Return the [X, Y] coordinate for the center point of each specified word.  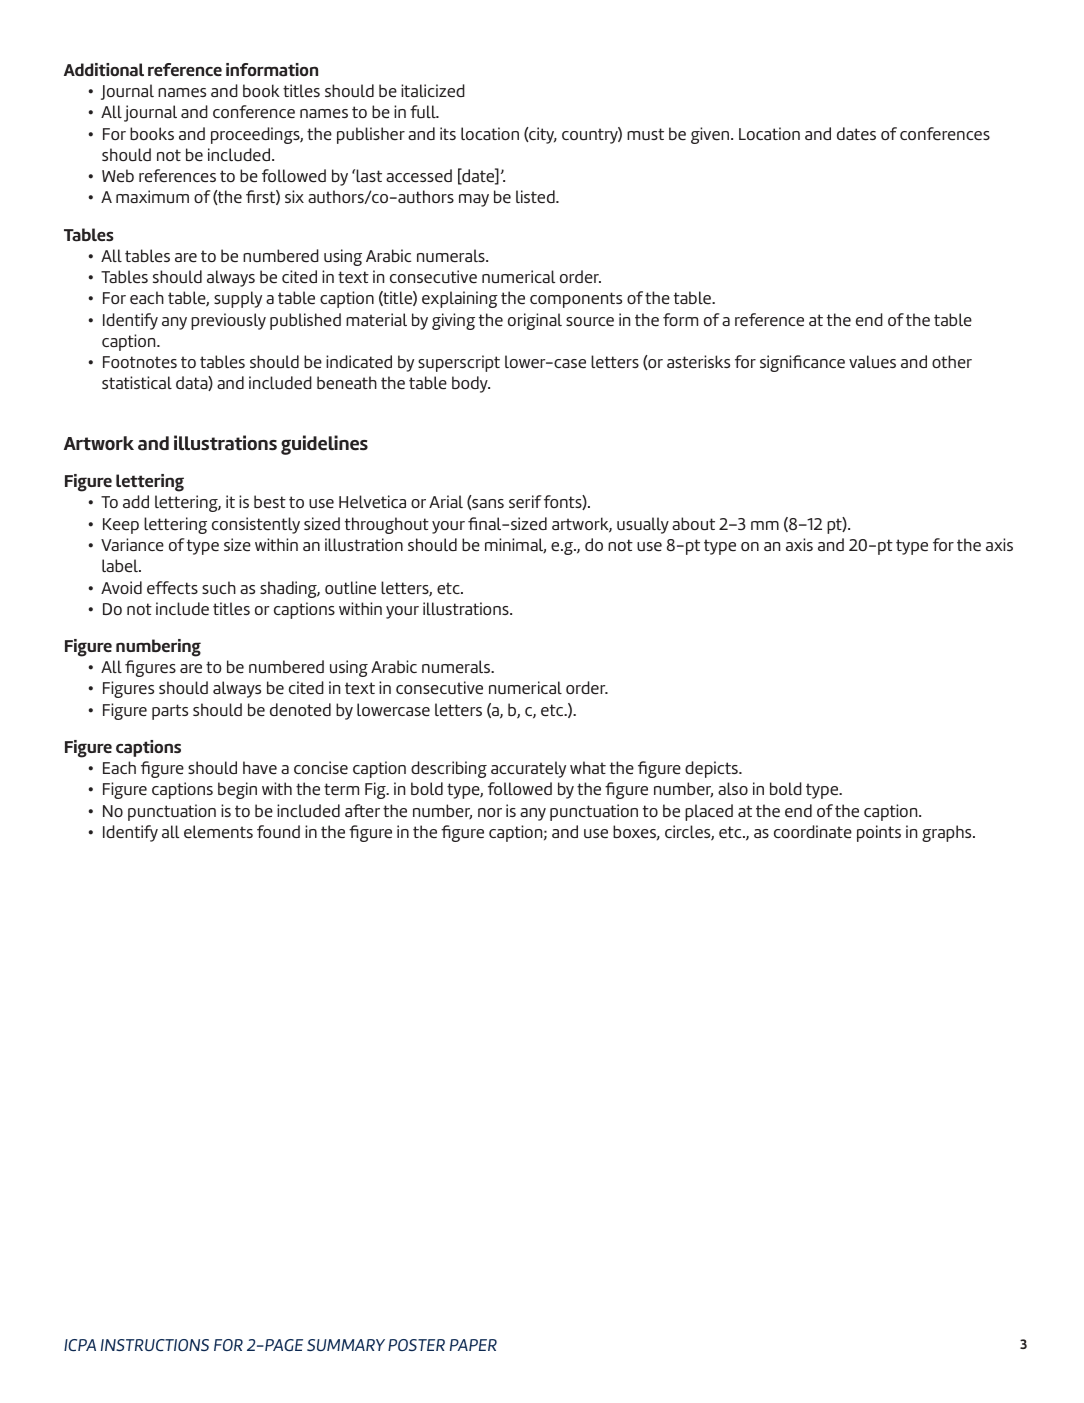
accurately [528, 769]
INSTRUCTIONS [155, 1345]
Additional [104, 70]
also [733, 788]
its [448, 133]
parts [170, 712]
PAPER [473, 1345]
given [711, 135]
